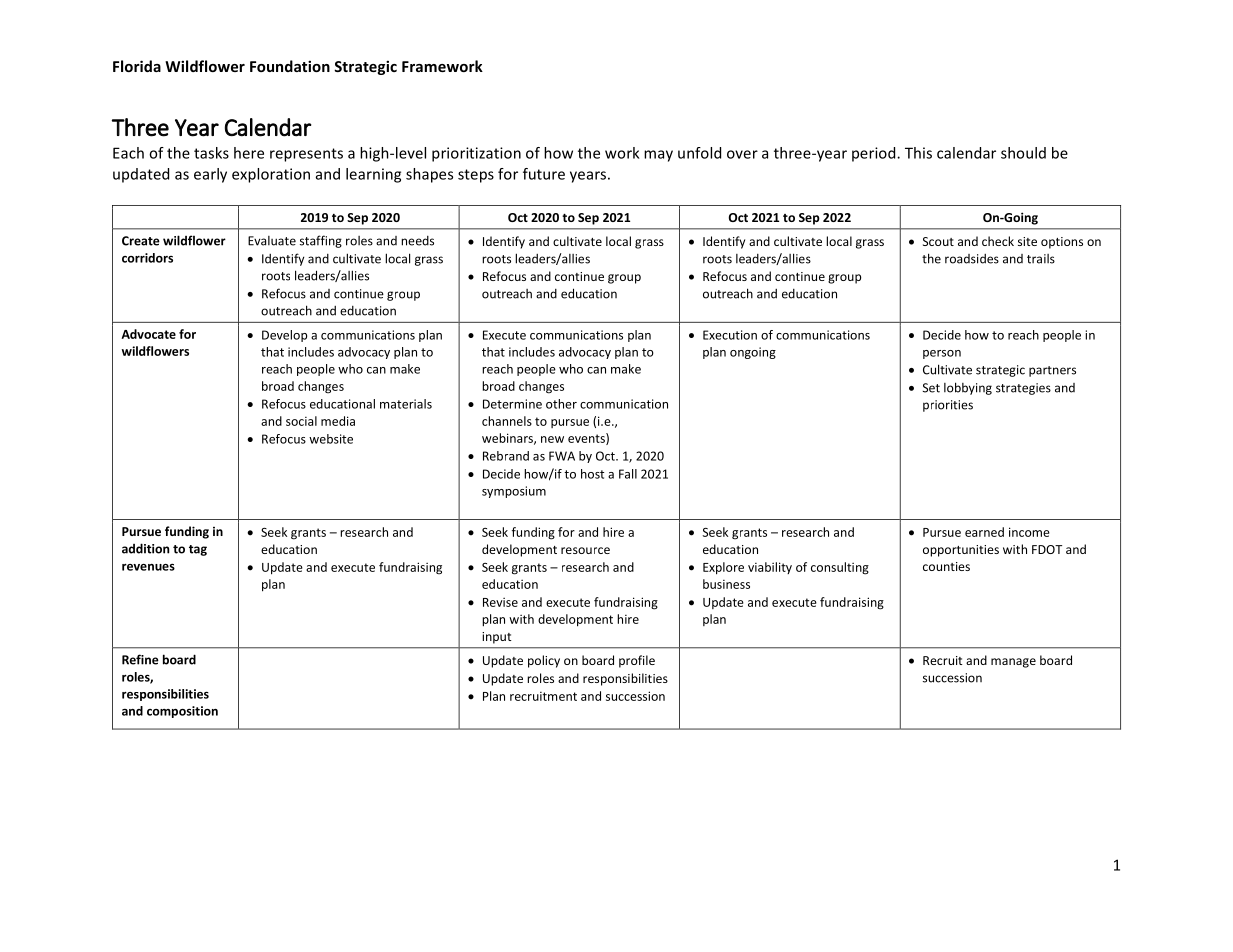 The width and height of the screenshot is (1233, 952). I want to click on profile, so click(637, 661).
